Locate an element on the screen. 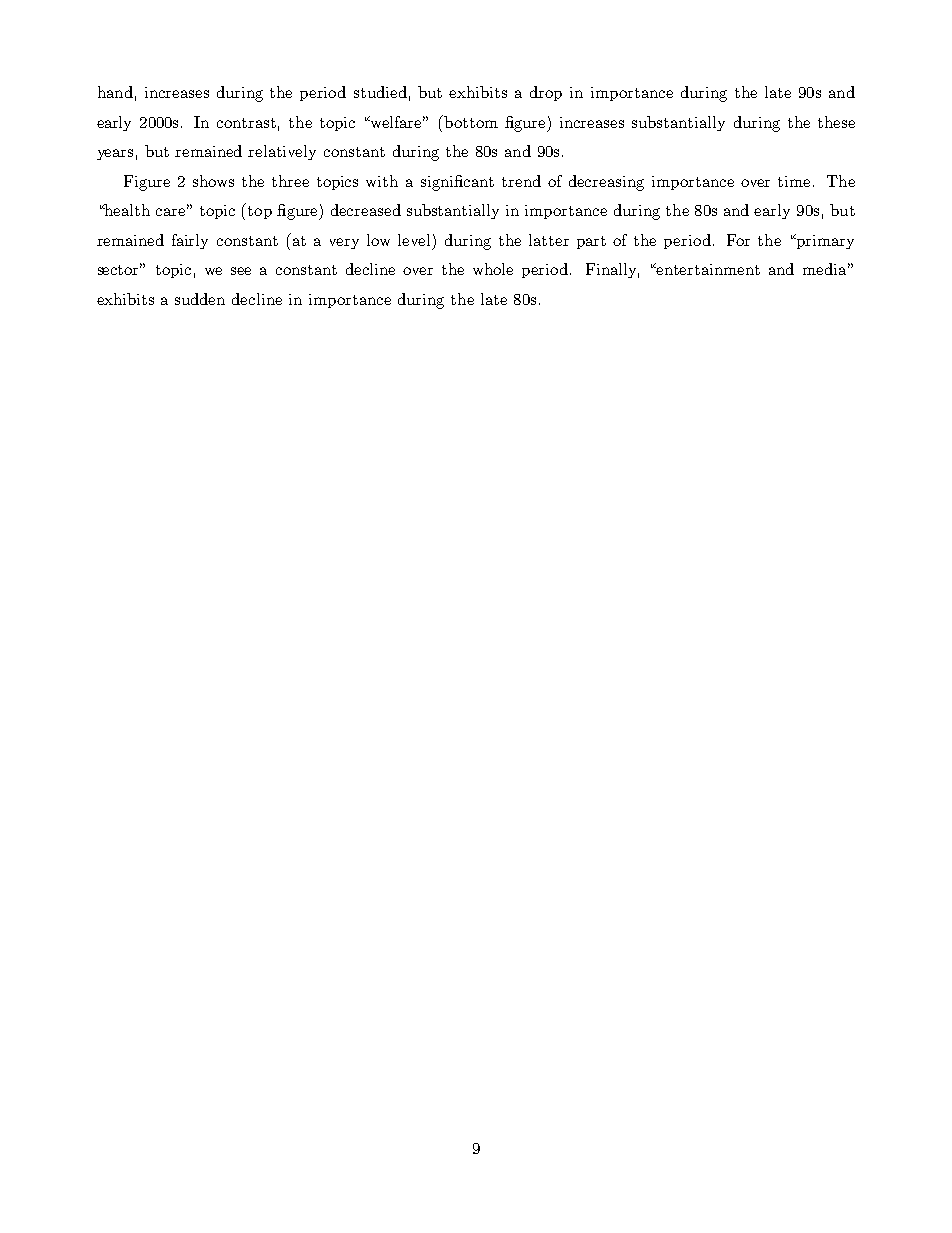 Image resolution: width=952 pixels, height=1233 pixels. sudden is located at coordinates (200, 299).
